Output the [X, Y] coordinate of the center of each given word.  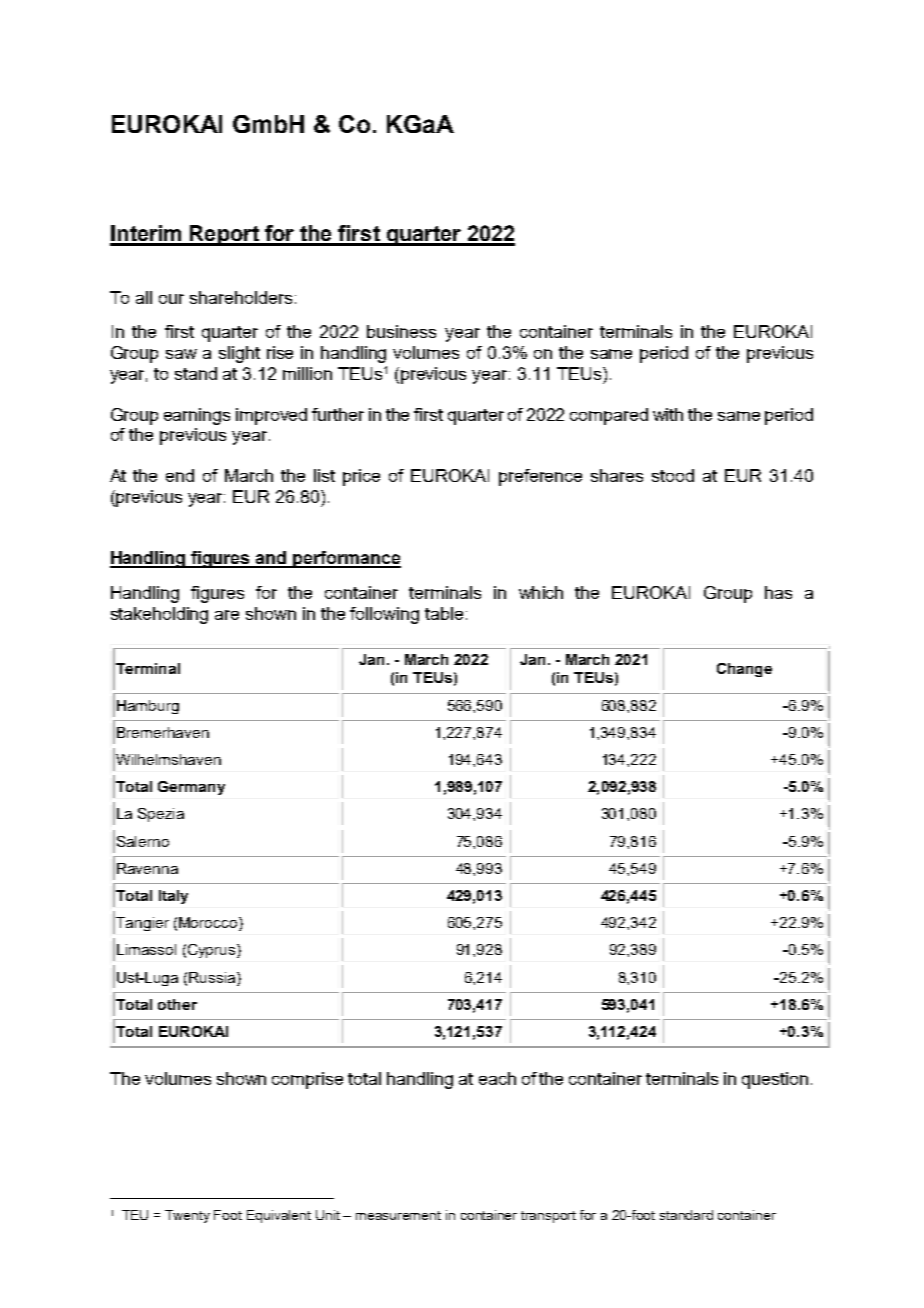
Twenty [187, 1216]
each [497, 1078]
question [775, 1080]
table [444, 613]
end [180, 475]
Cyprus [213, 951]
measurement [398, 1215]
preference [540, 477]
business [401, 331]
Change [744, 670]
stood [673, 475]
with [668, 414]
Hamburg [148, 707]
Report [224, 235]
